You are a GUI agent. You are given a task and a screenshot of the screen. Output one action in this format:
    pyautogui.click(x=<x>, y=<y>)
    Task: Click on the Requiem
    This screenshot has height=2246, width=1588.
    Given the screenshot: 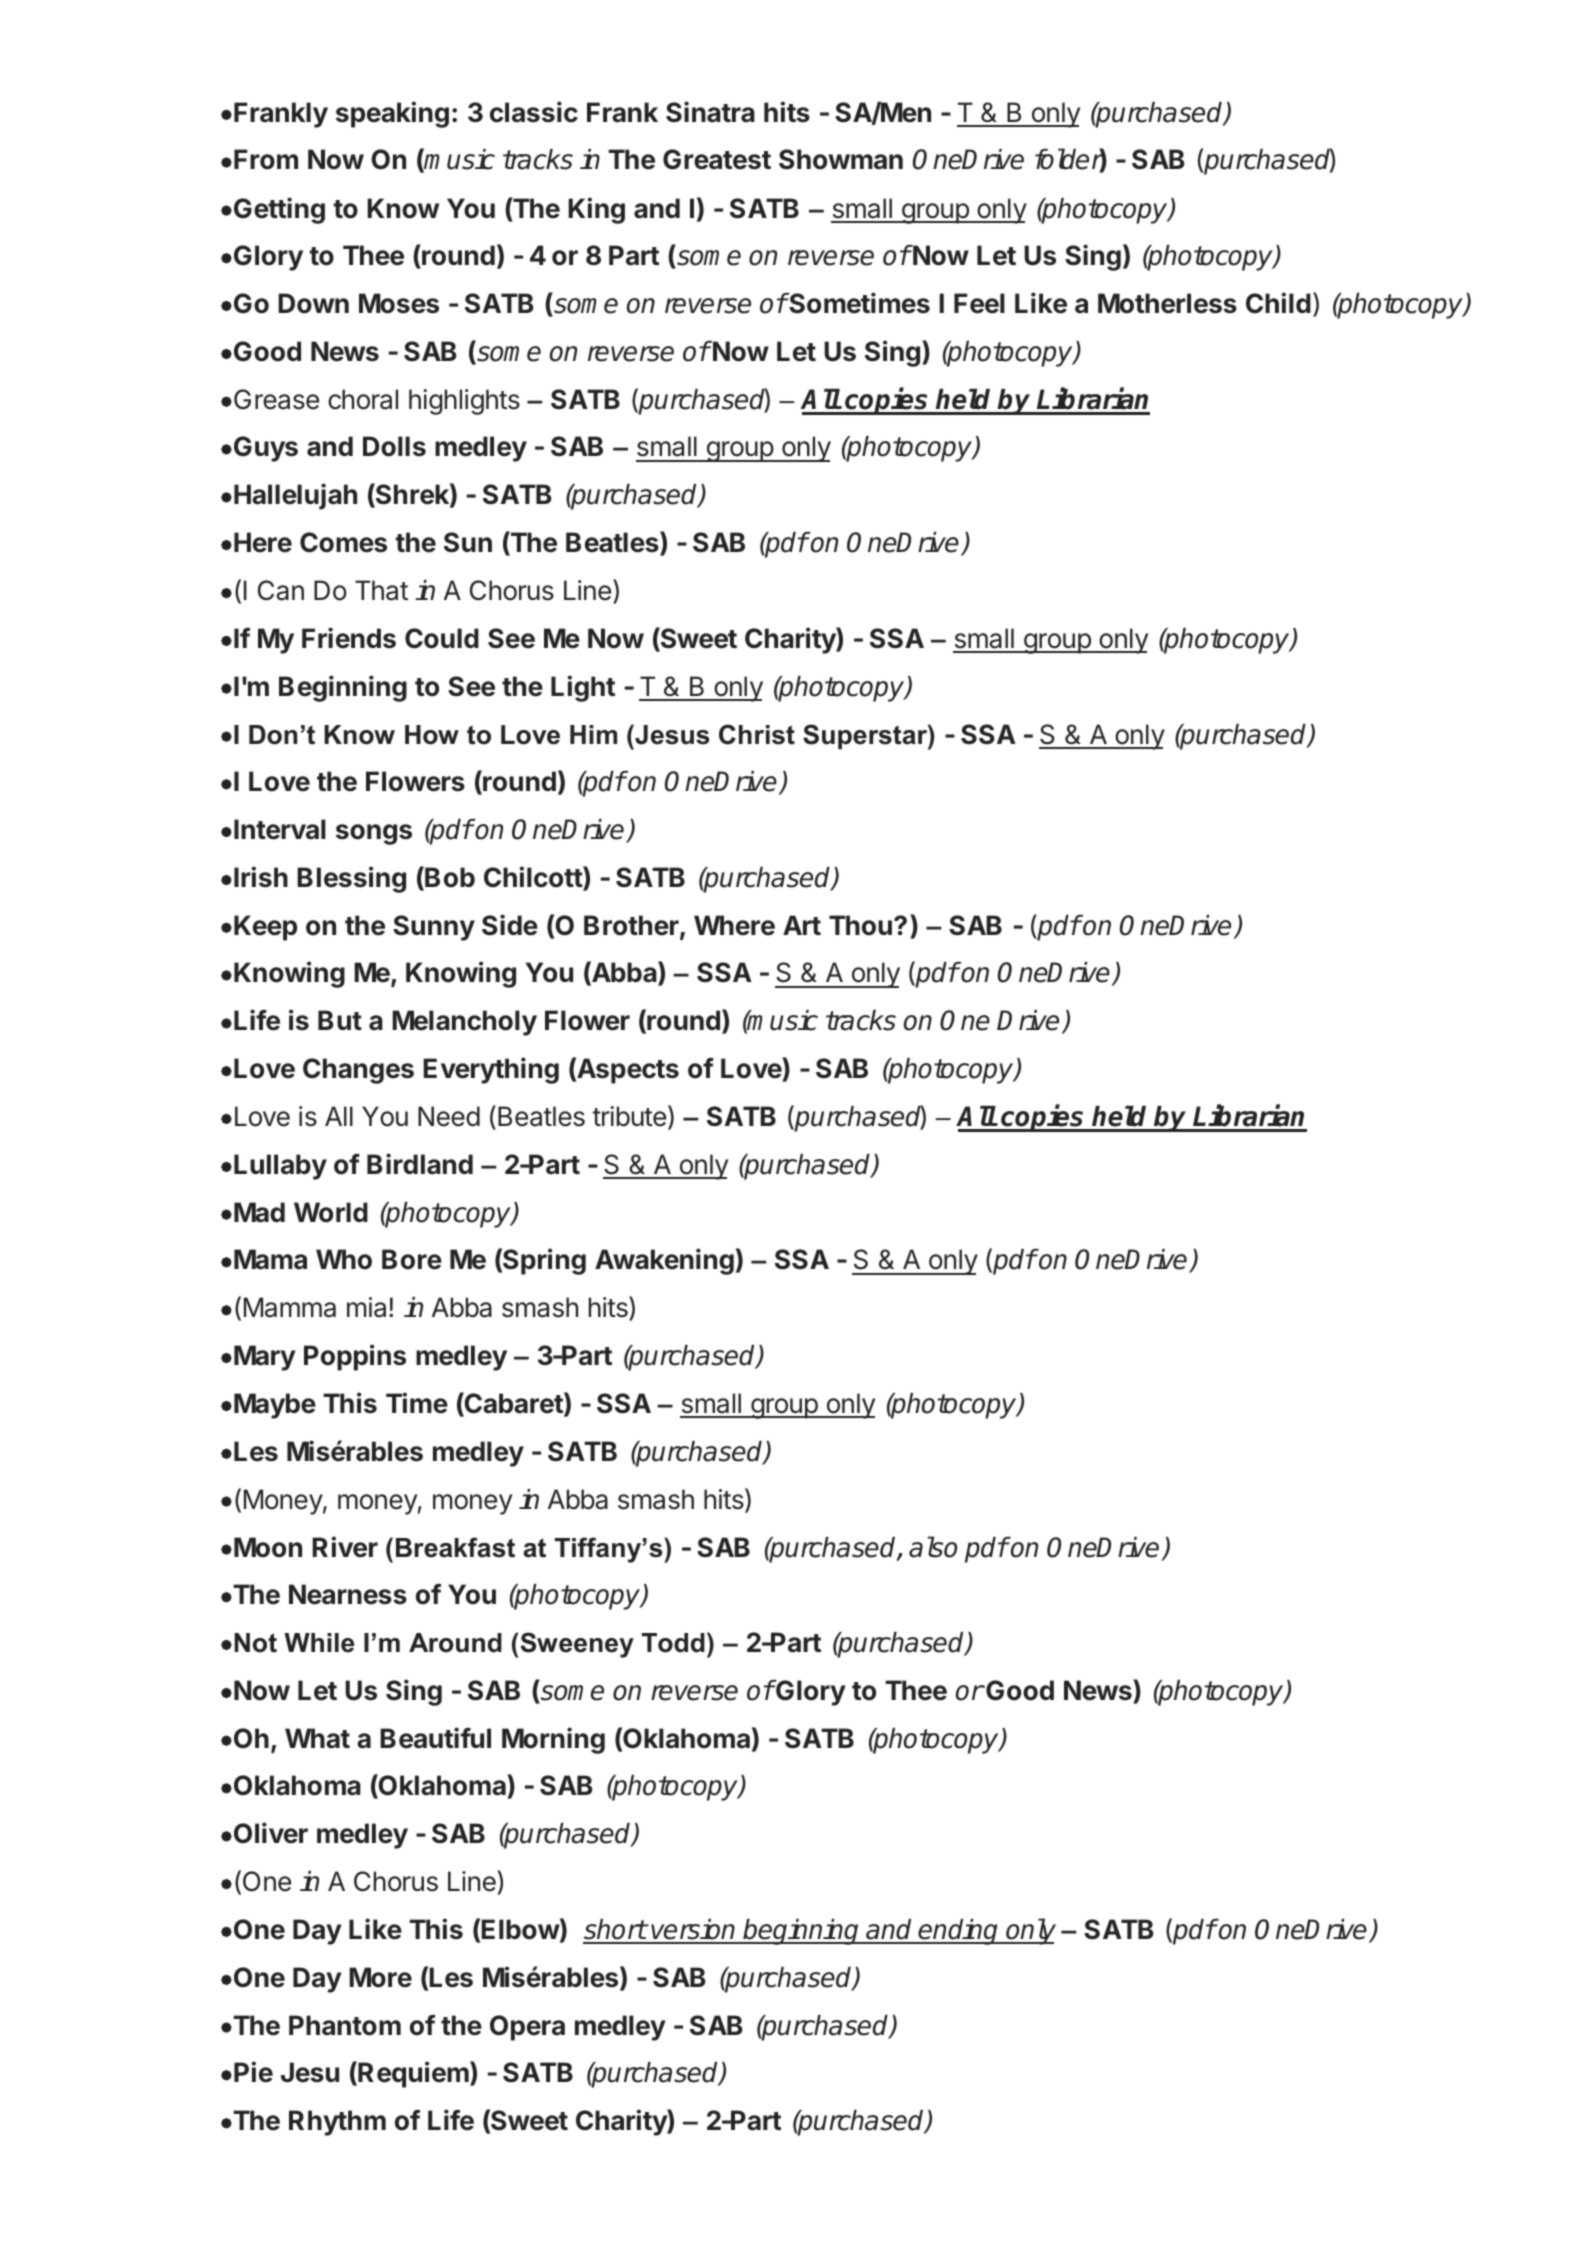 What is the action you would take?
    pyautogui.click(x=413, y=2074)
